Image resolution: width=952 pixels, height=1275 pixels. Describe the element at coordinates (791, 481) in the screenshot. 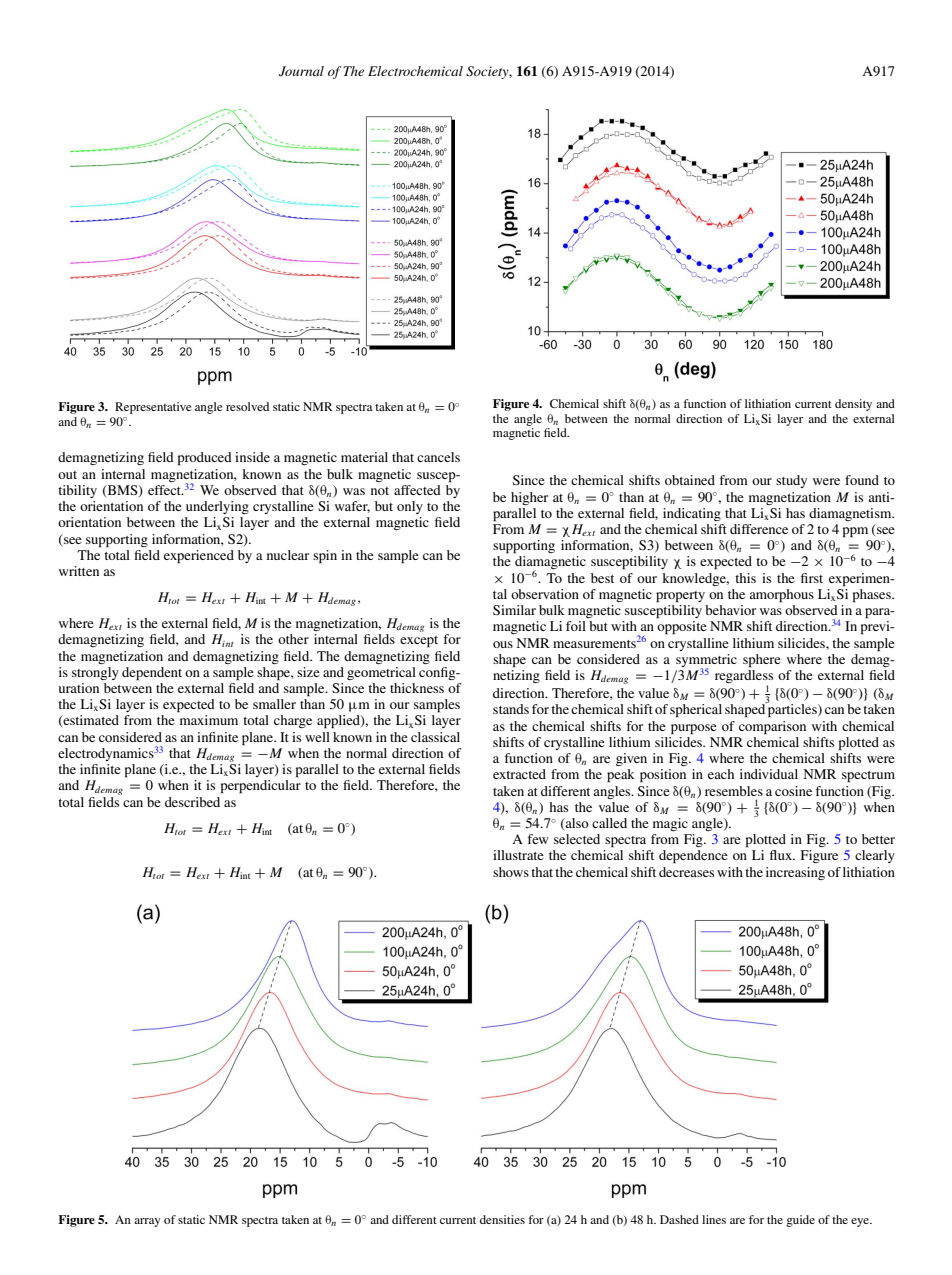

I see `study` at that location.
